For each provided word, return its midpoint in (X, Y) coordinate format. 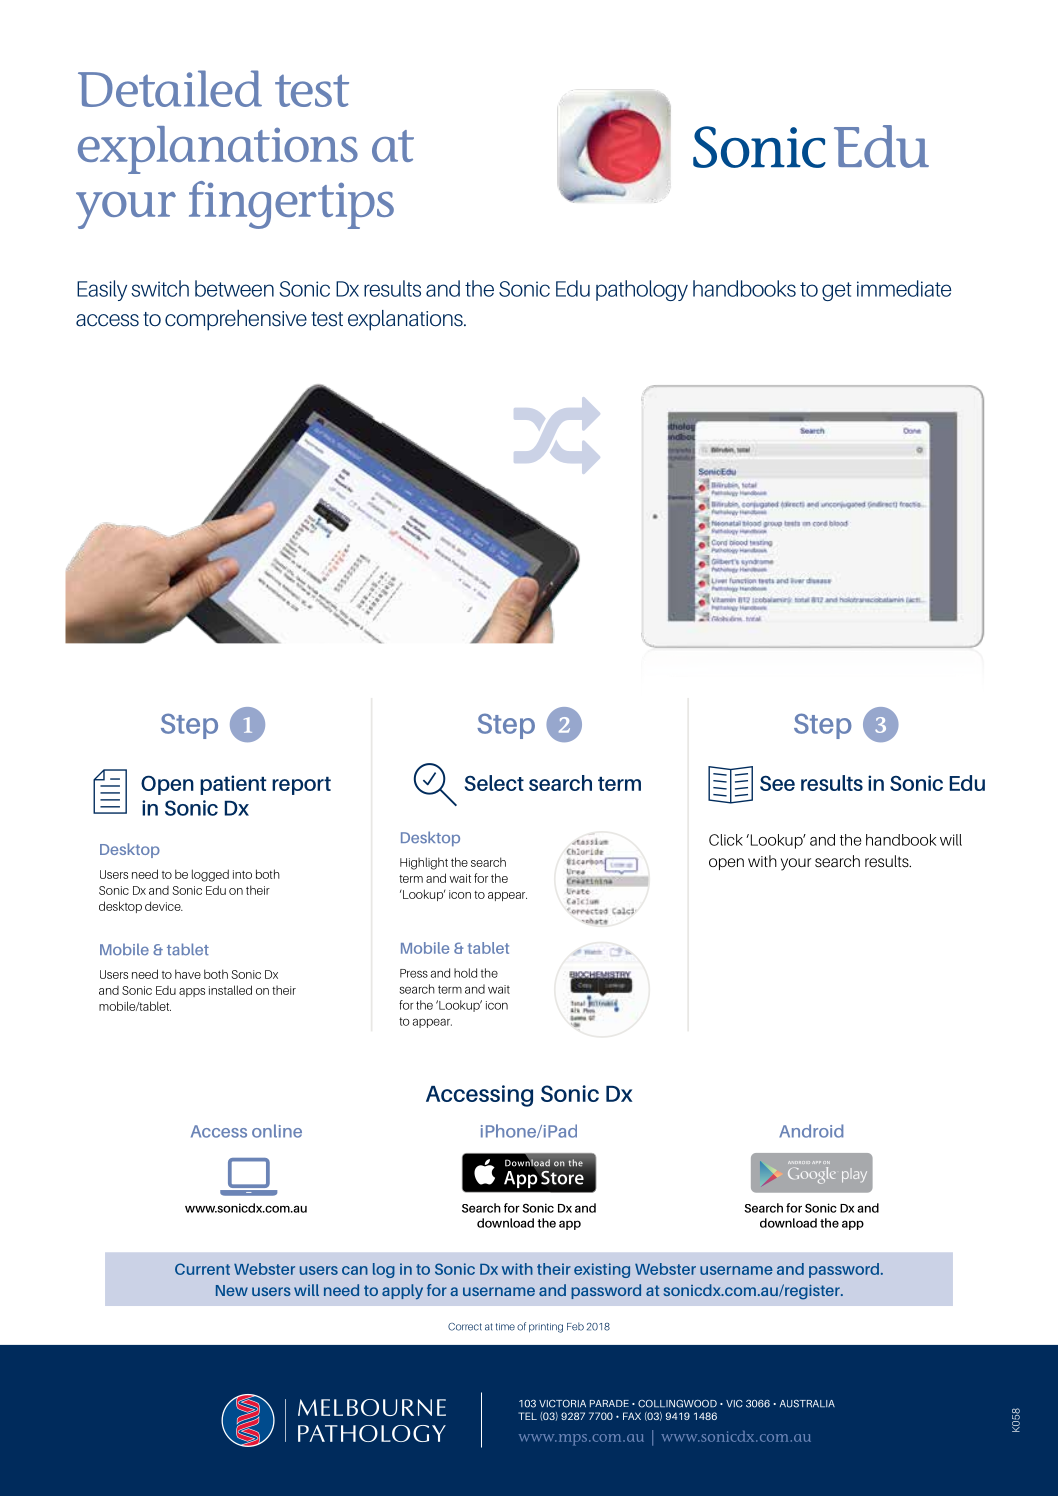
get (837, 291)
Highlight (424, 863)
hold (465, 973)
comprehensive (236, 320)
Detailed (170, 88)
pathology (642, 290)
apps (192, 992)
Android (811, 1131)
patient (233, 785)
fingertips (291, 205)
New (232, 1290)
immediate (904, 288)
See (777, 783)
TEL (527, 1416)
